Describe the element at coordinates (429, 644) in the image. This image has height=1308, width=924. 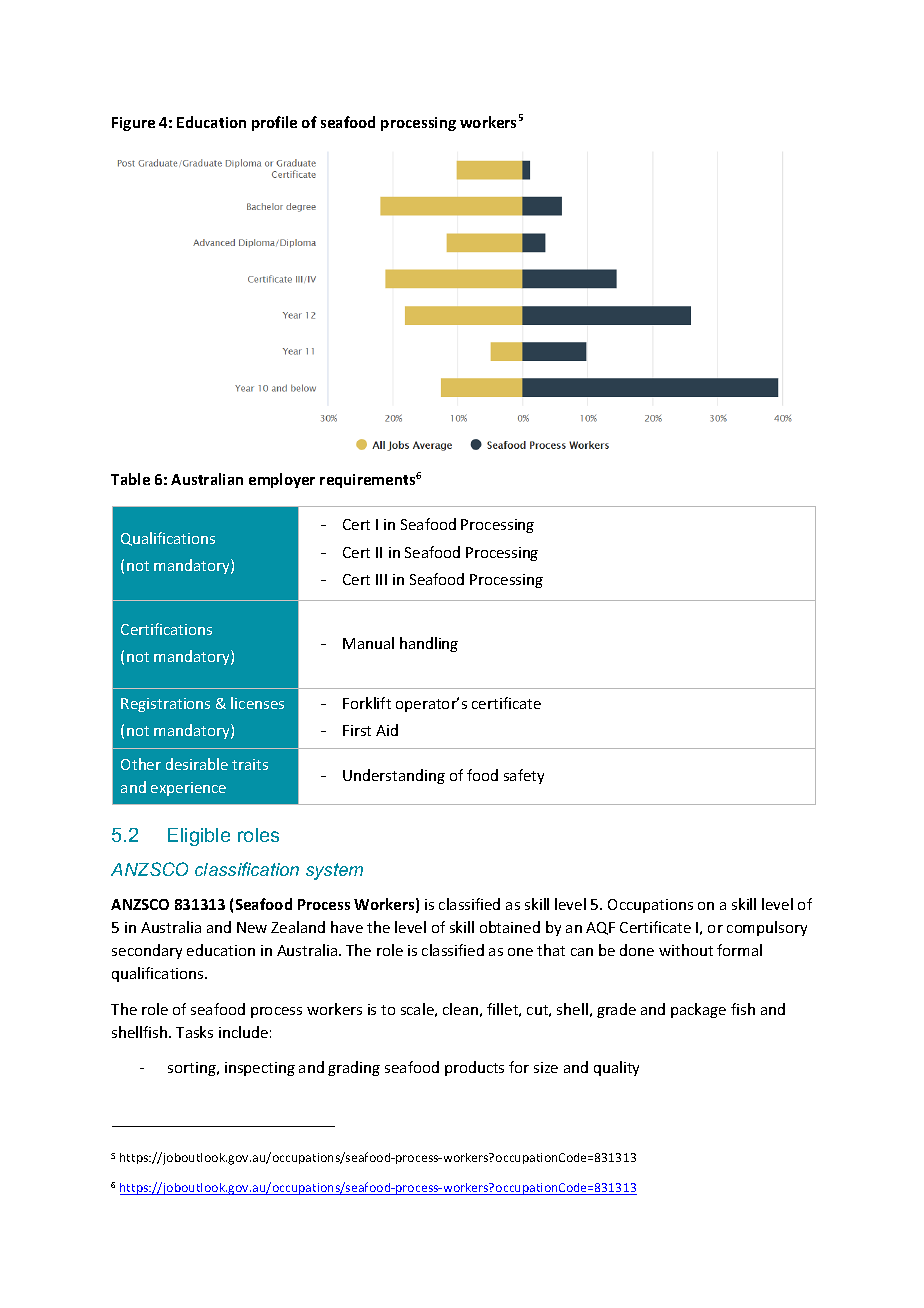
I see `handling` at that location.
